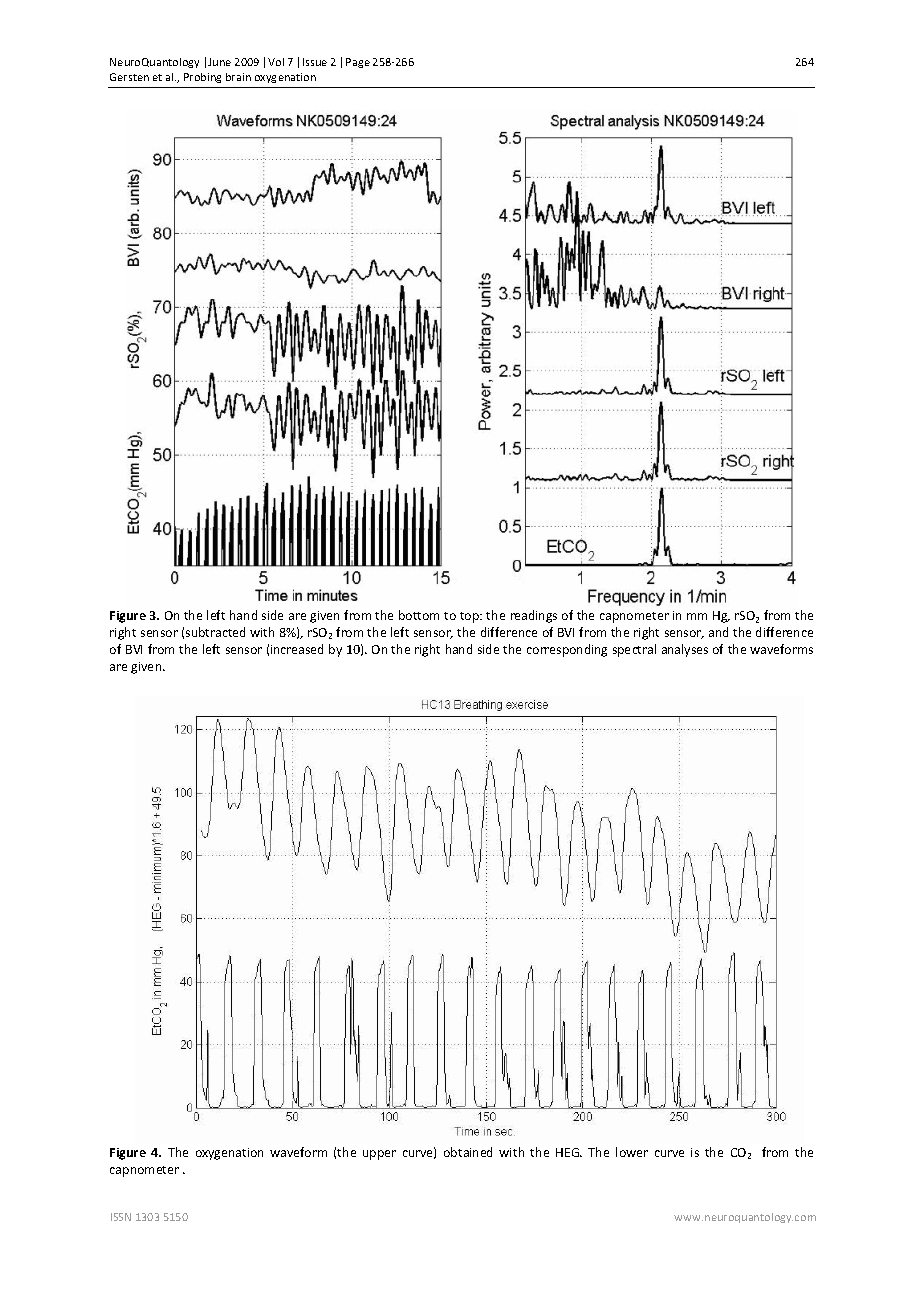 This page has width=924, height=1308. I want to click on Vol, so click(276, 62).
